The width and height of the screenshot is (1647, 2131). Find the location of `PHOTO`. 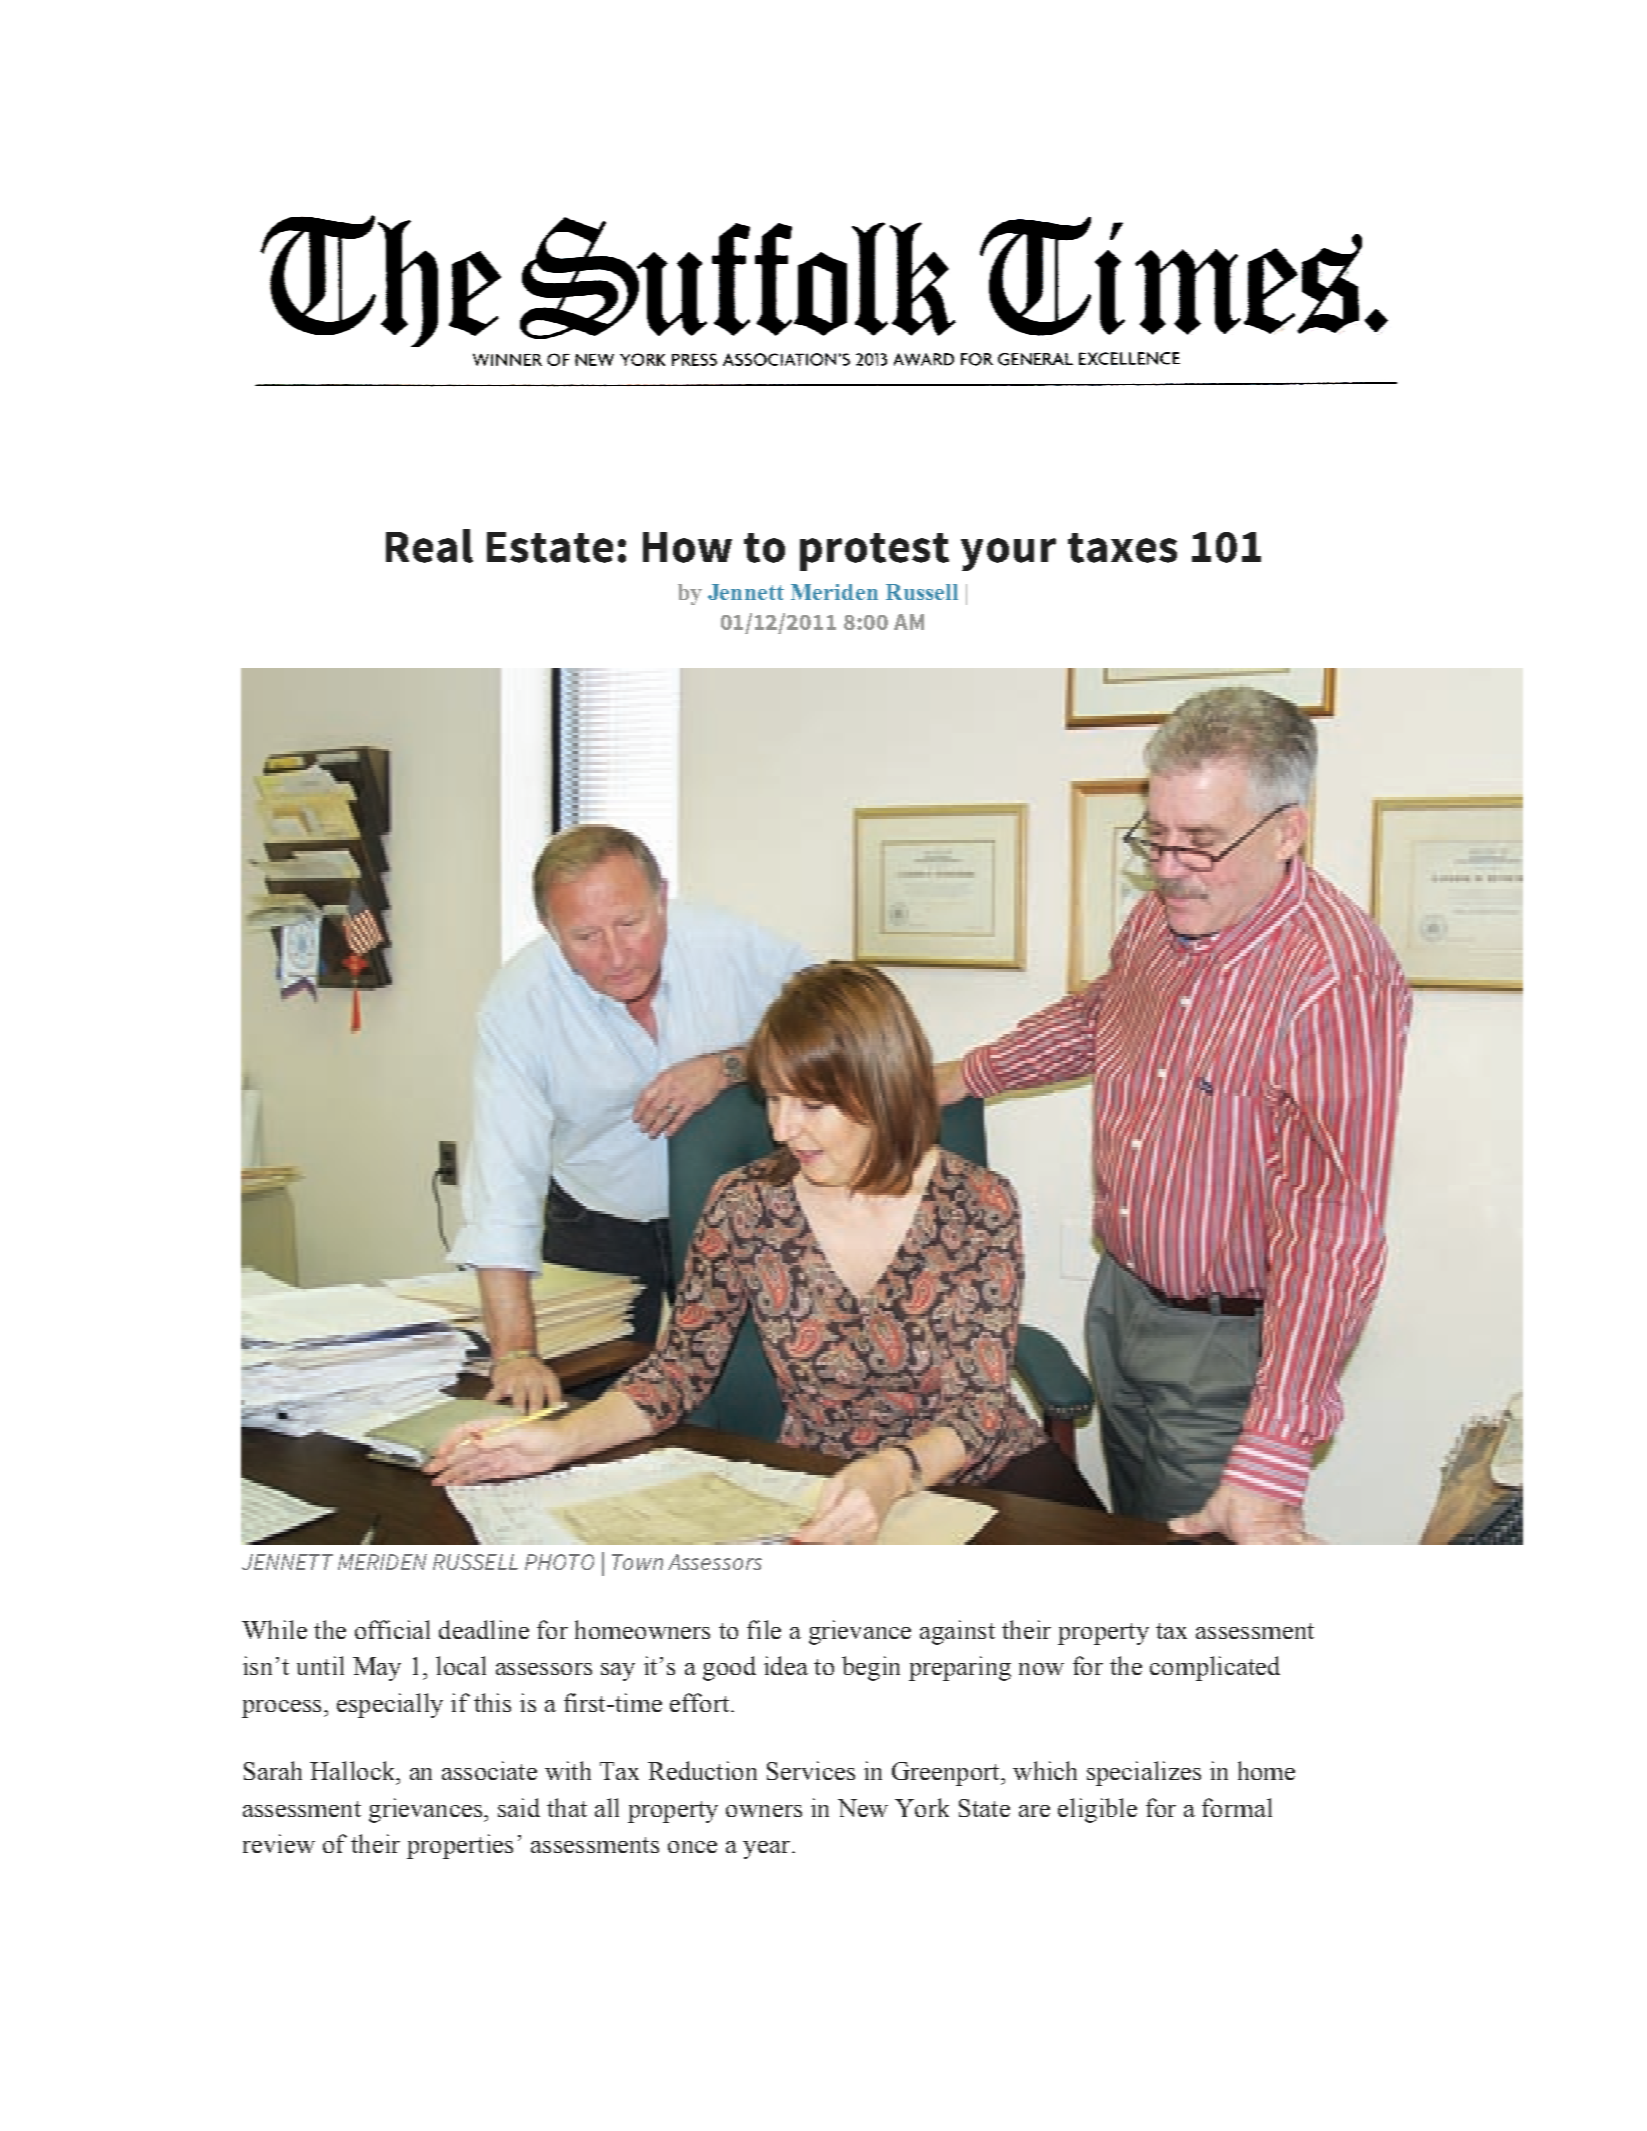

PHOTO is located at coordinates (559, 1562).
